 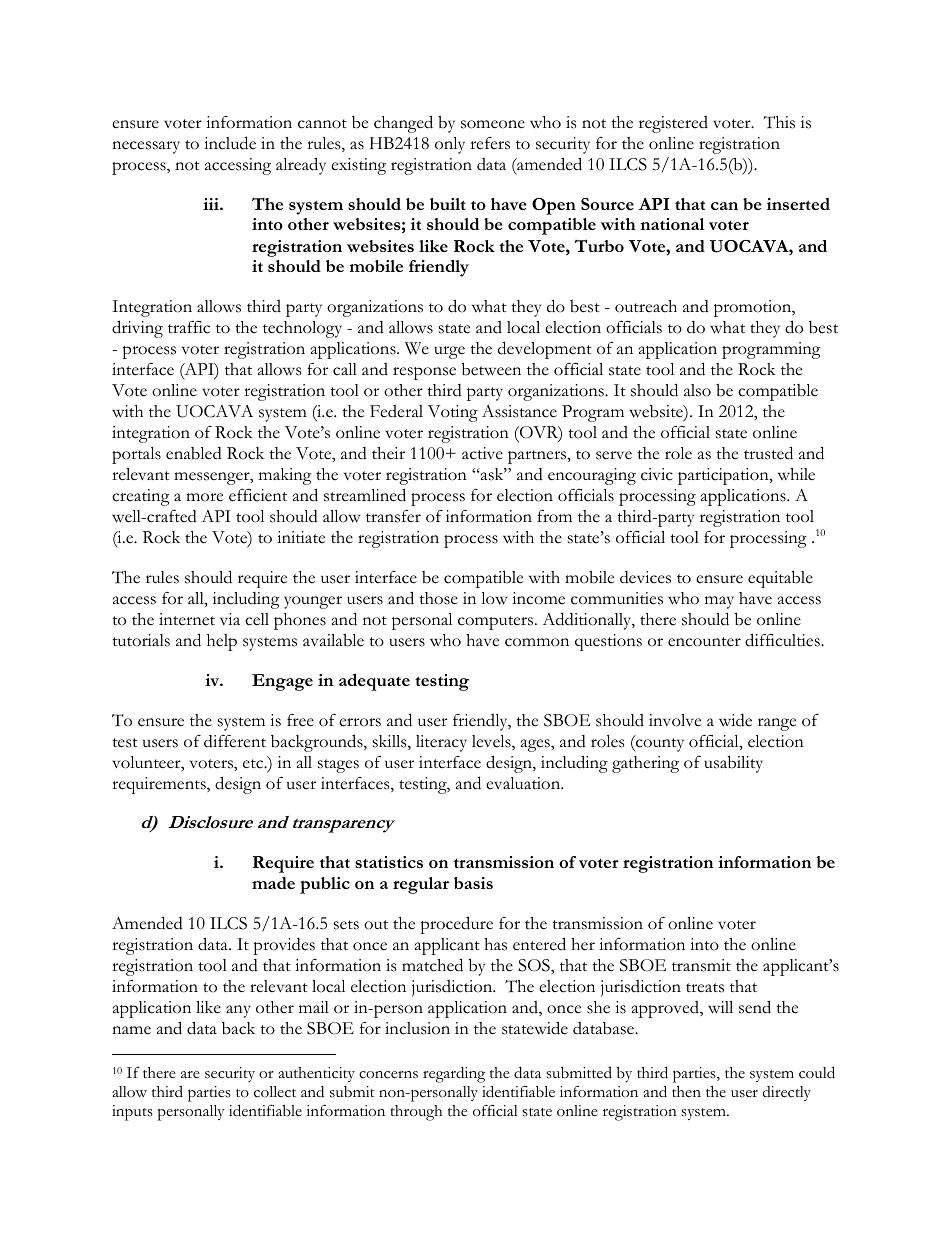 I want to click on directly, so click(x=787, y=1093).
